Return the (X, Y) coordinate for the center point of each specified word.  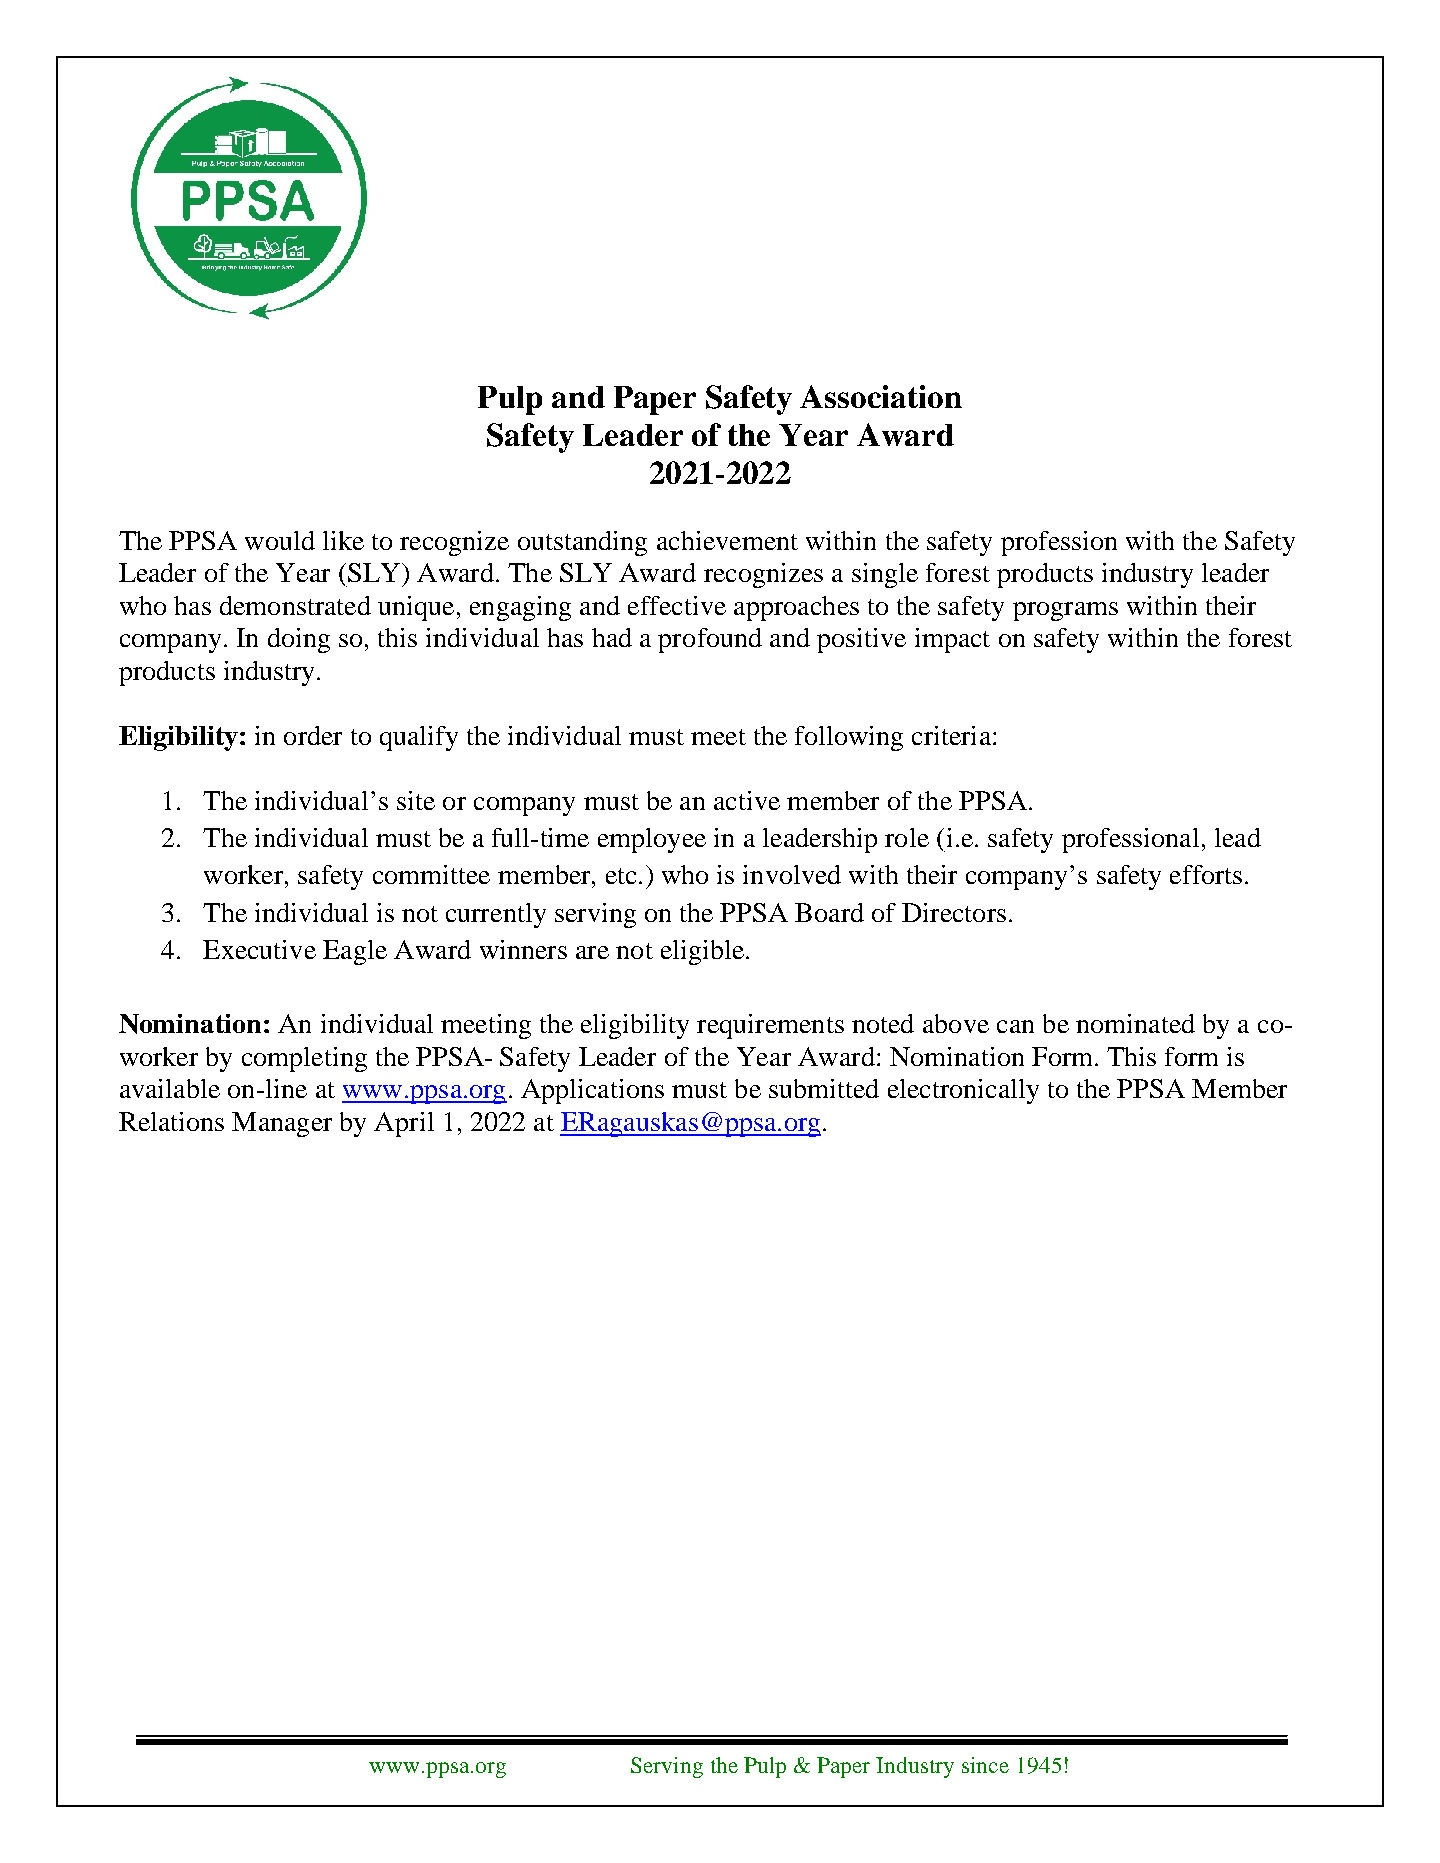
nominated (1135, 1023)
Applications (592, 1091)
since (985, 1765)
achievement (727, 540)
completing (304, 1059)
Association (881, 396)
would (280, 540)
